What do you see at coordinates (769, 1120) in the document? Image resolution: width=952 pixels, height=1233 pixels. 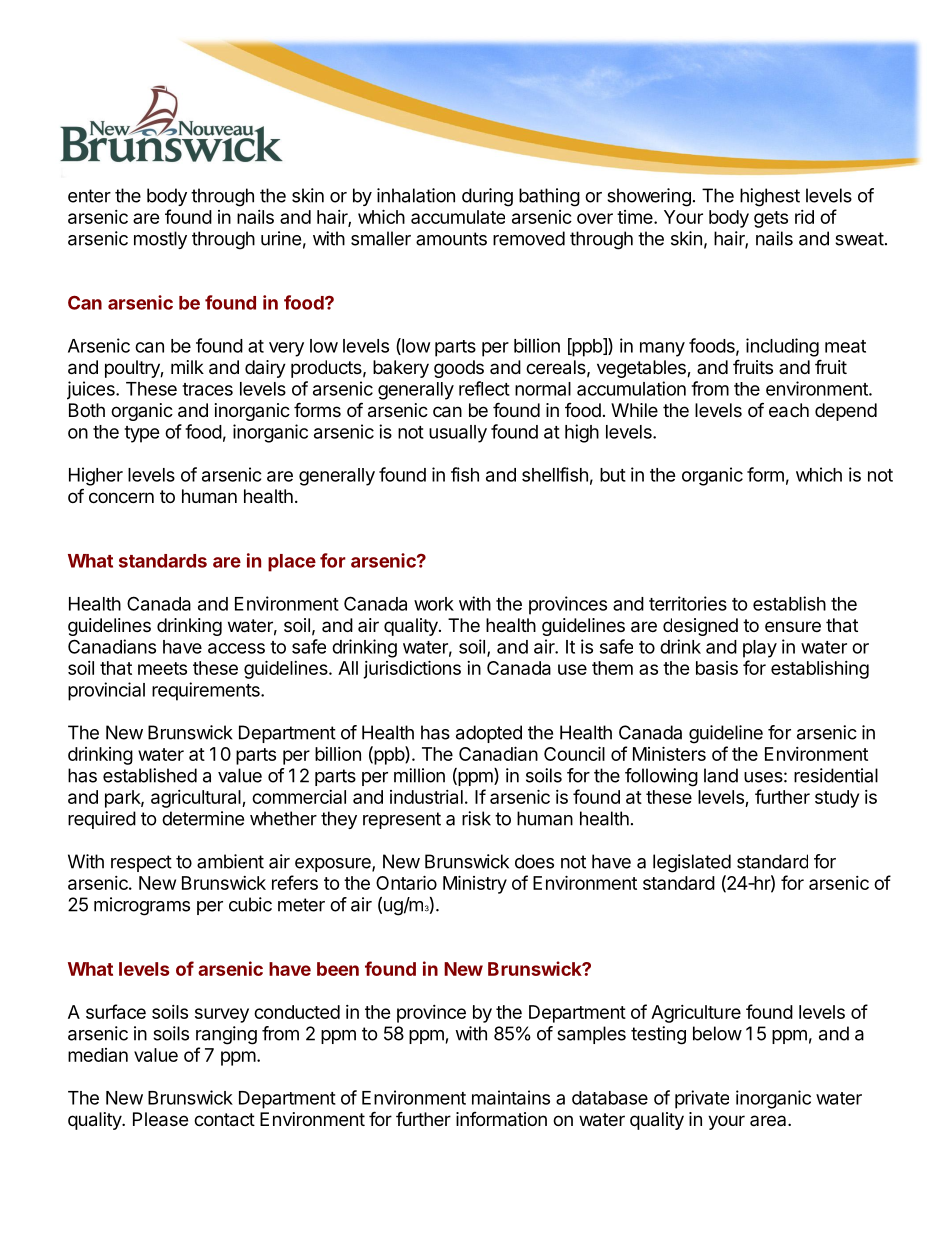 I see `area` at bounding box center [769, 1120].
